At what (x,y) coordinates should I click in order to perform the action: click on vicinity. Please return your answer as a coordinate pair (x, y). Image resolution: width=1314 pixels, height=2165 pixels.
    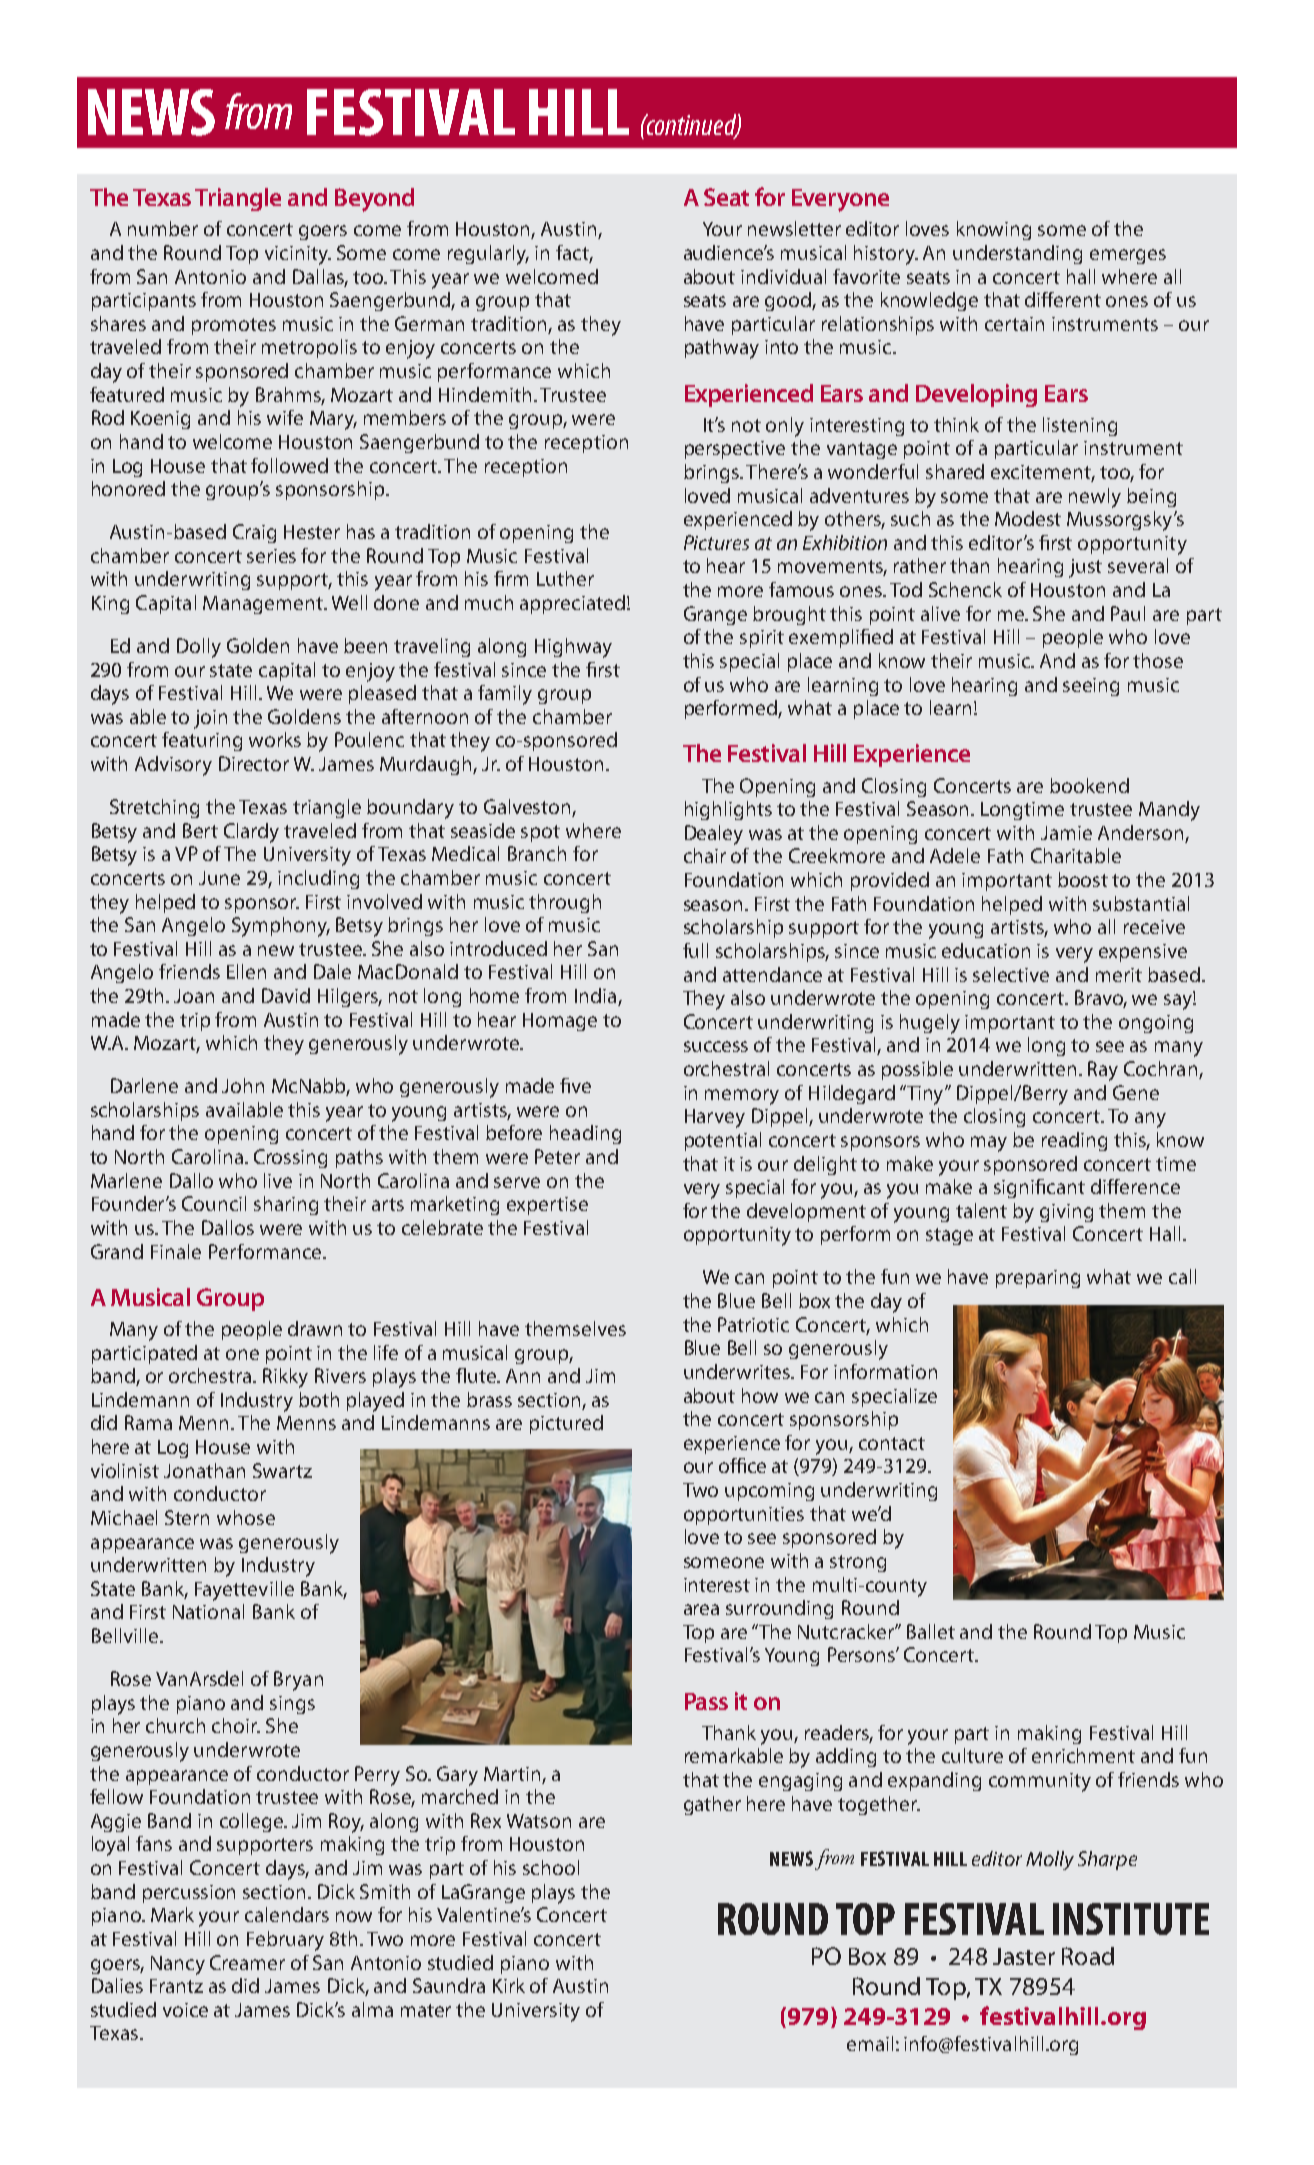
    Looking at the image, I should click on (298, 255).
